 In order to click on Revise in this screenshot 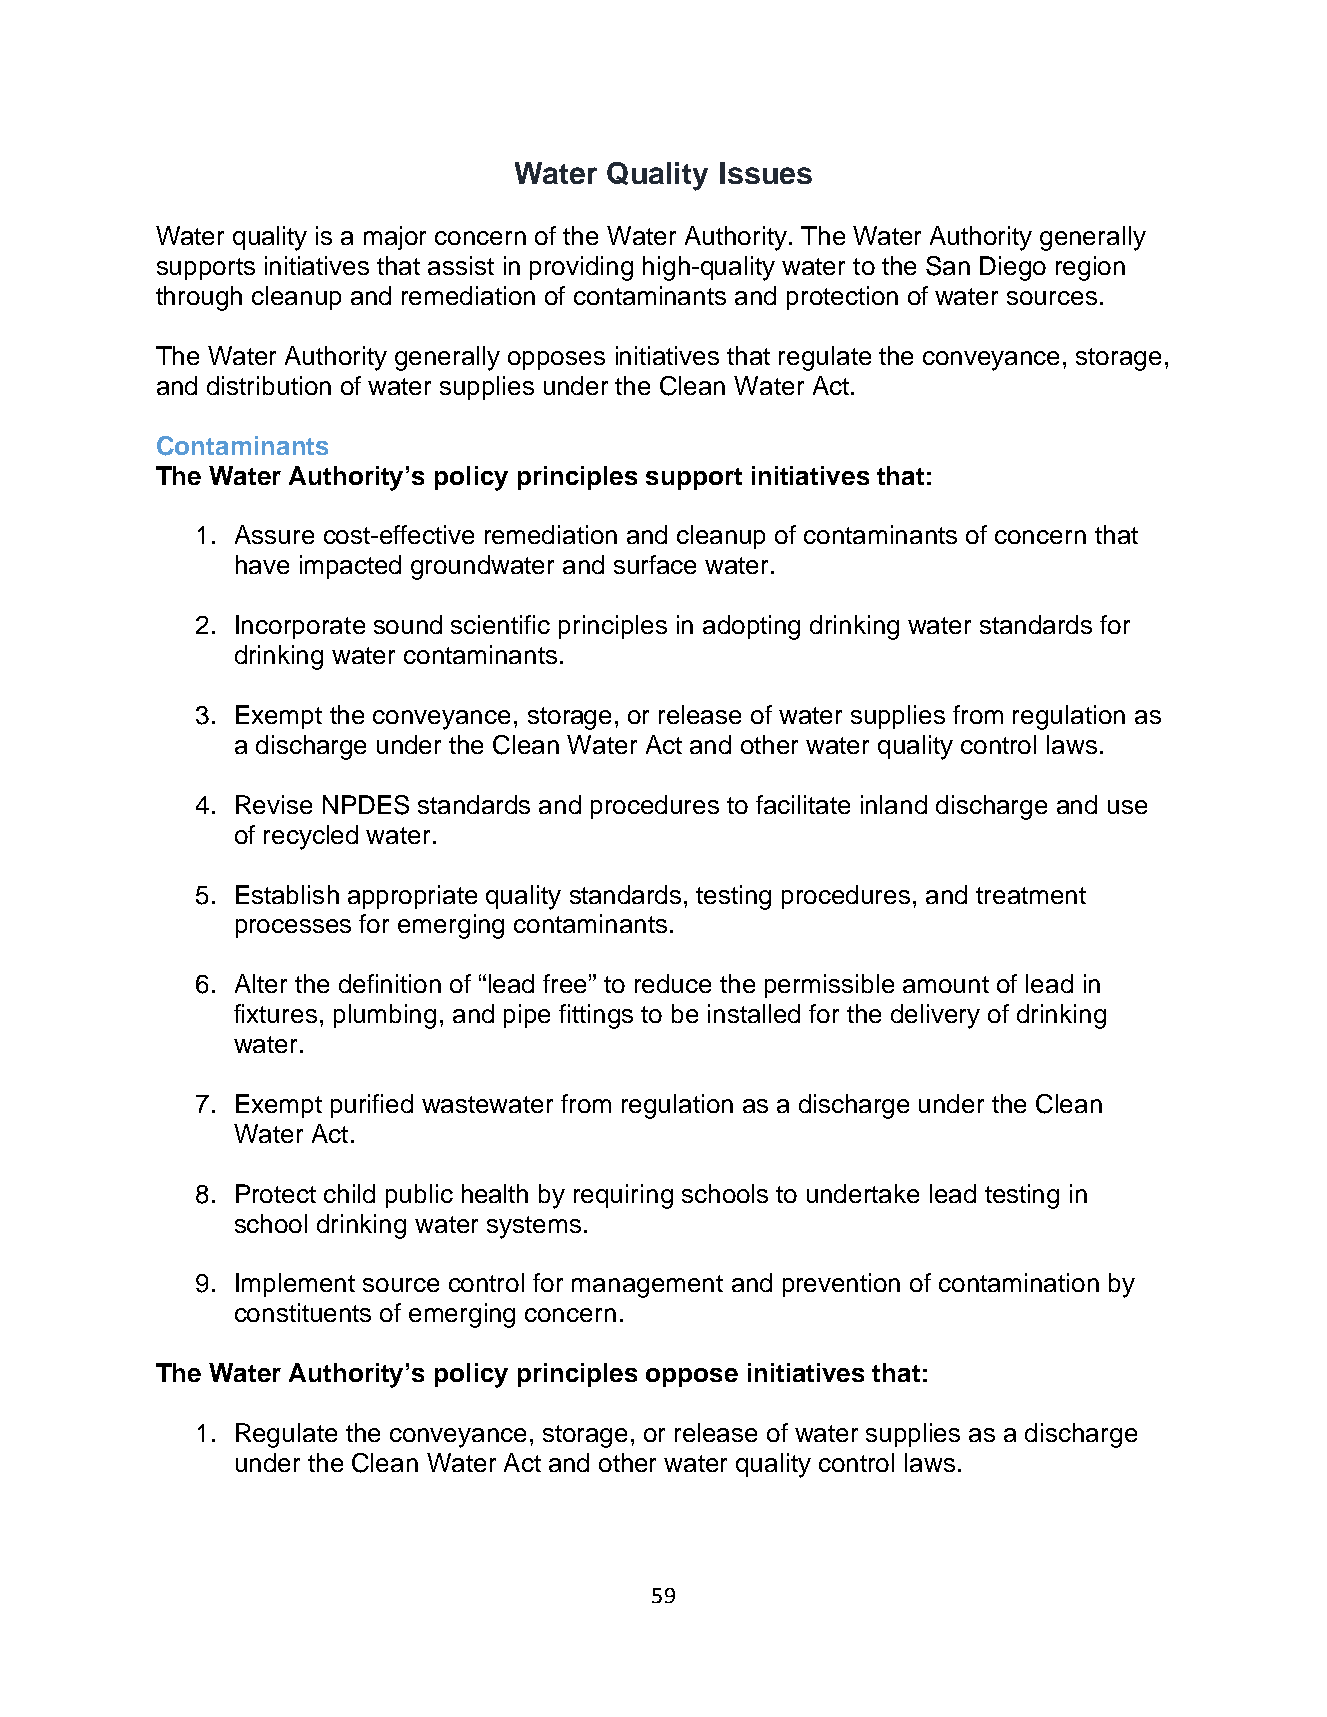, I will do `click(274, 804)`.
